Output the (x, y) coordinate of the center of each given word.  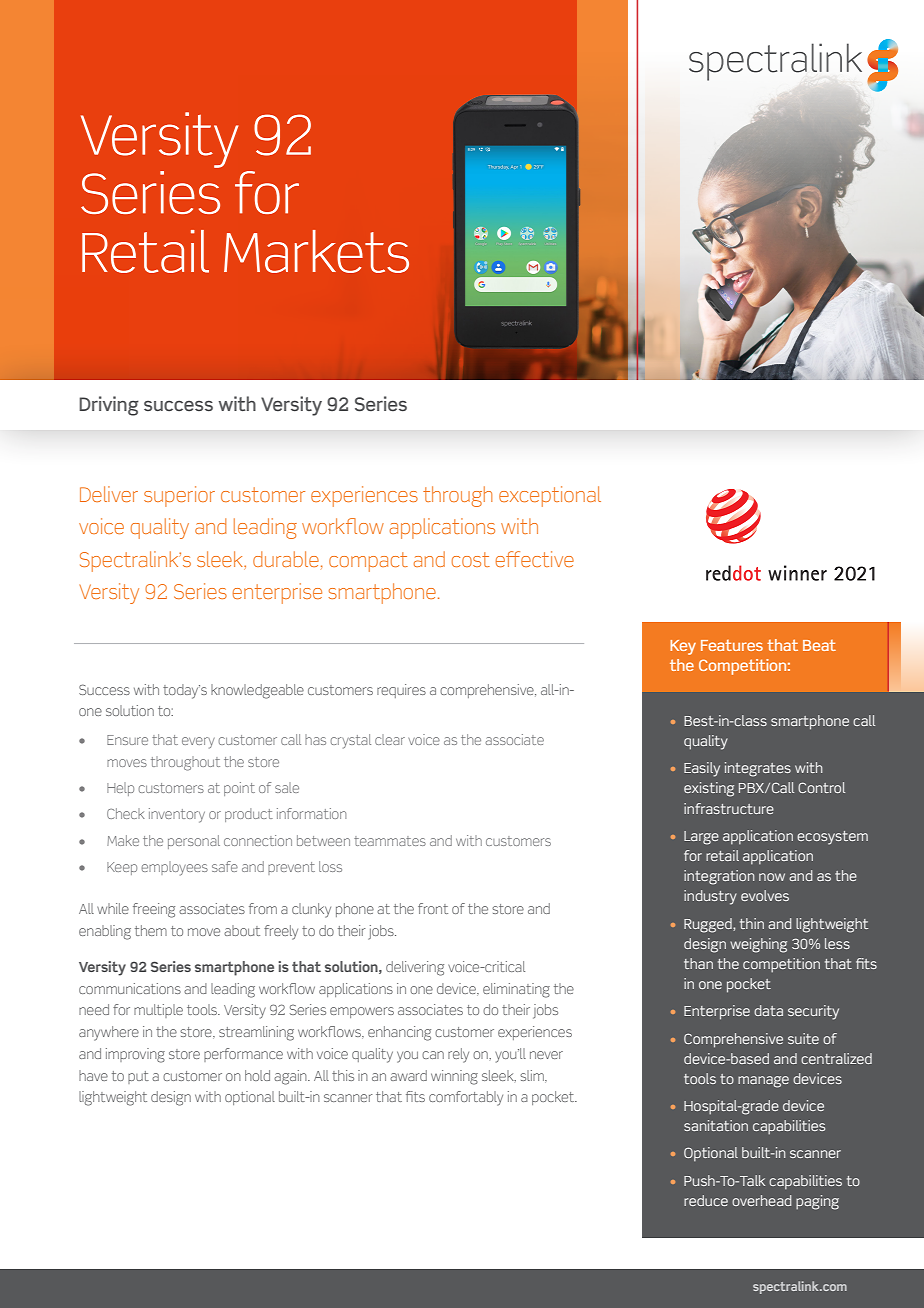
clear (390, 739)
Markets (316, 251)
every (198, 743)
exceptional (550, 496)
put (138, 1077)
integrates (758, 769)
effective (535, 559)
